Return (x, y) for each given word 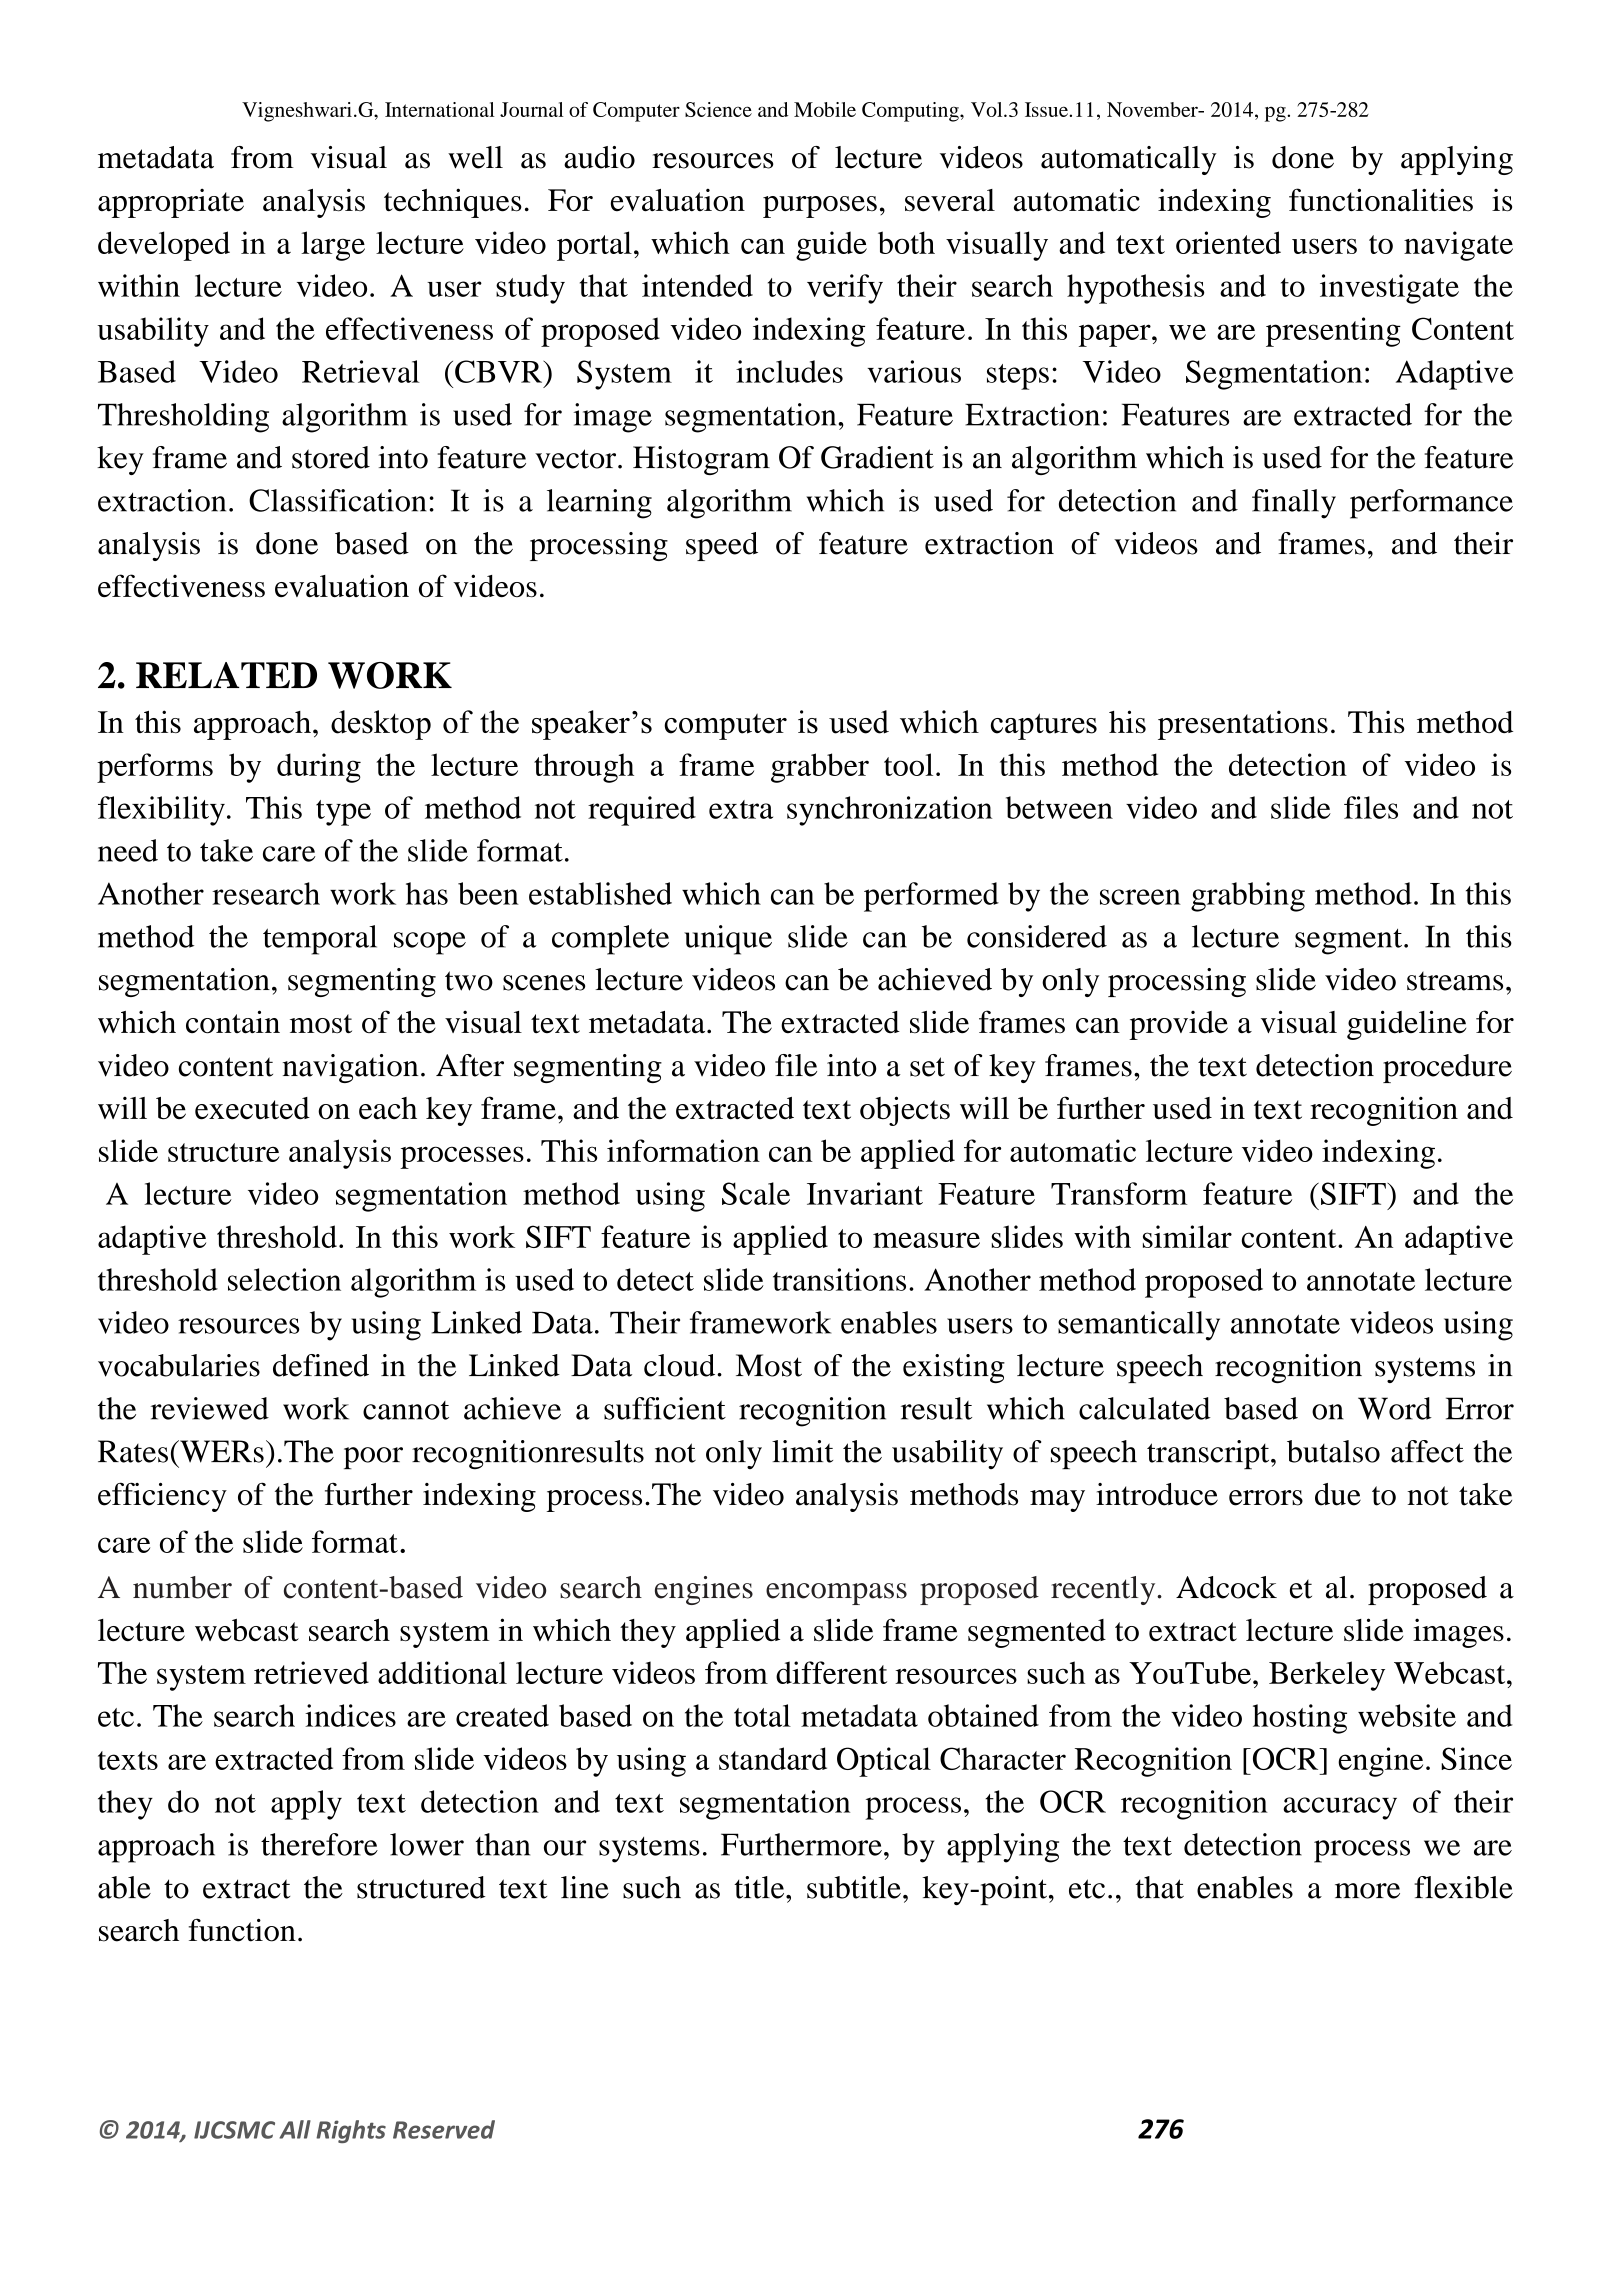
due (1338, 1494)
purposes (820, 207)
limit (802, 1451)
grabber (820, 768)
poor (373, 1458)
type (343, 813)
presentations (1243, 725)
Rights (351, 2131)
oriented (1228, 242)
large (333, 246)
